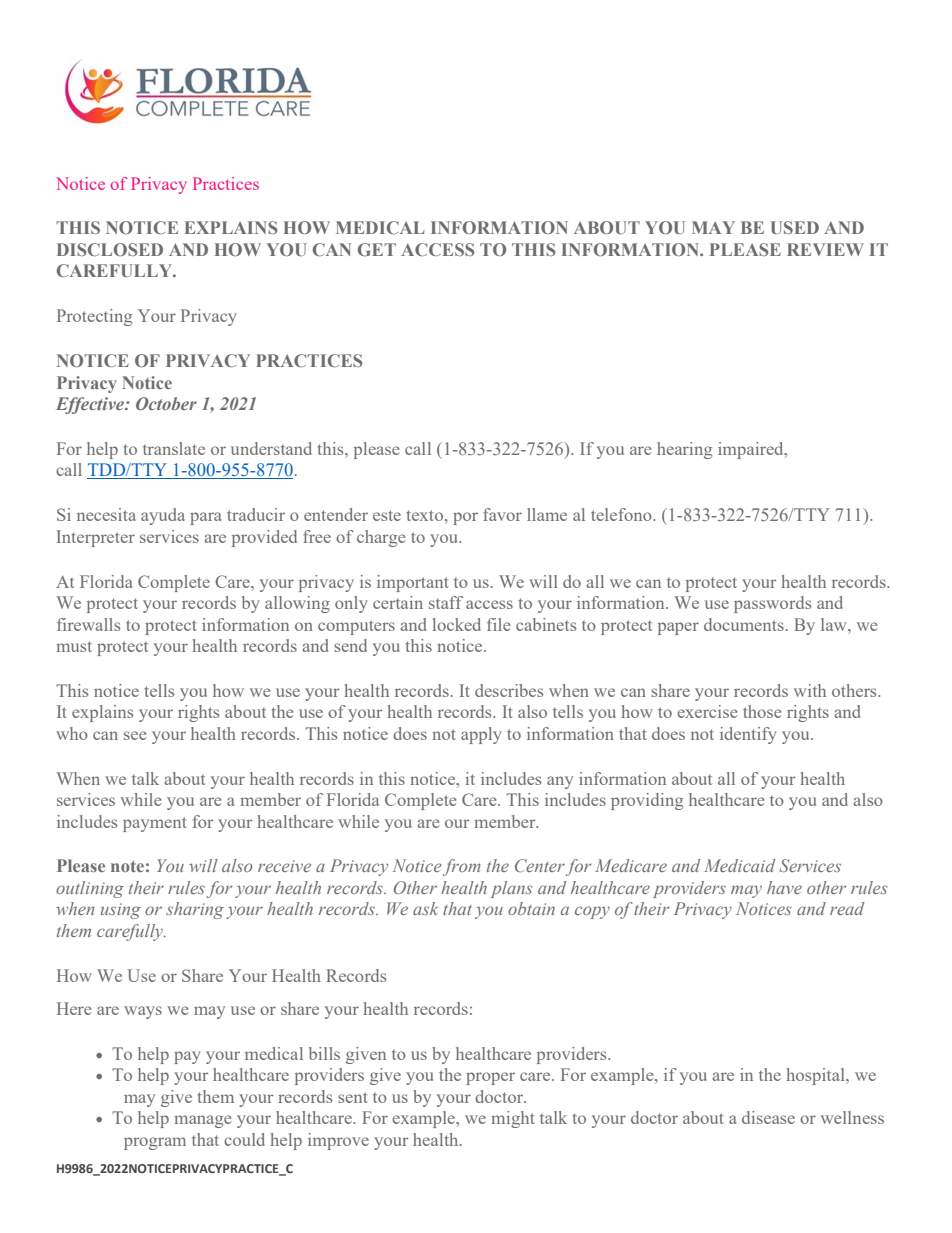 This screenshot has width=952, height=1233. Describe the element at coordinates (195, 910) in the screenshot. I see `sharing` at that location.
